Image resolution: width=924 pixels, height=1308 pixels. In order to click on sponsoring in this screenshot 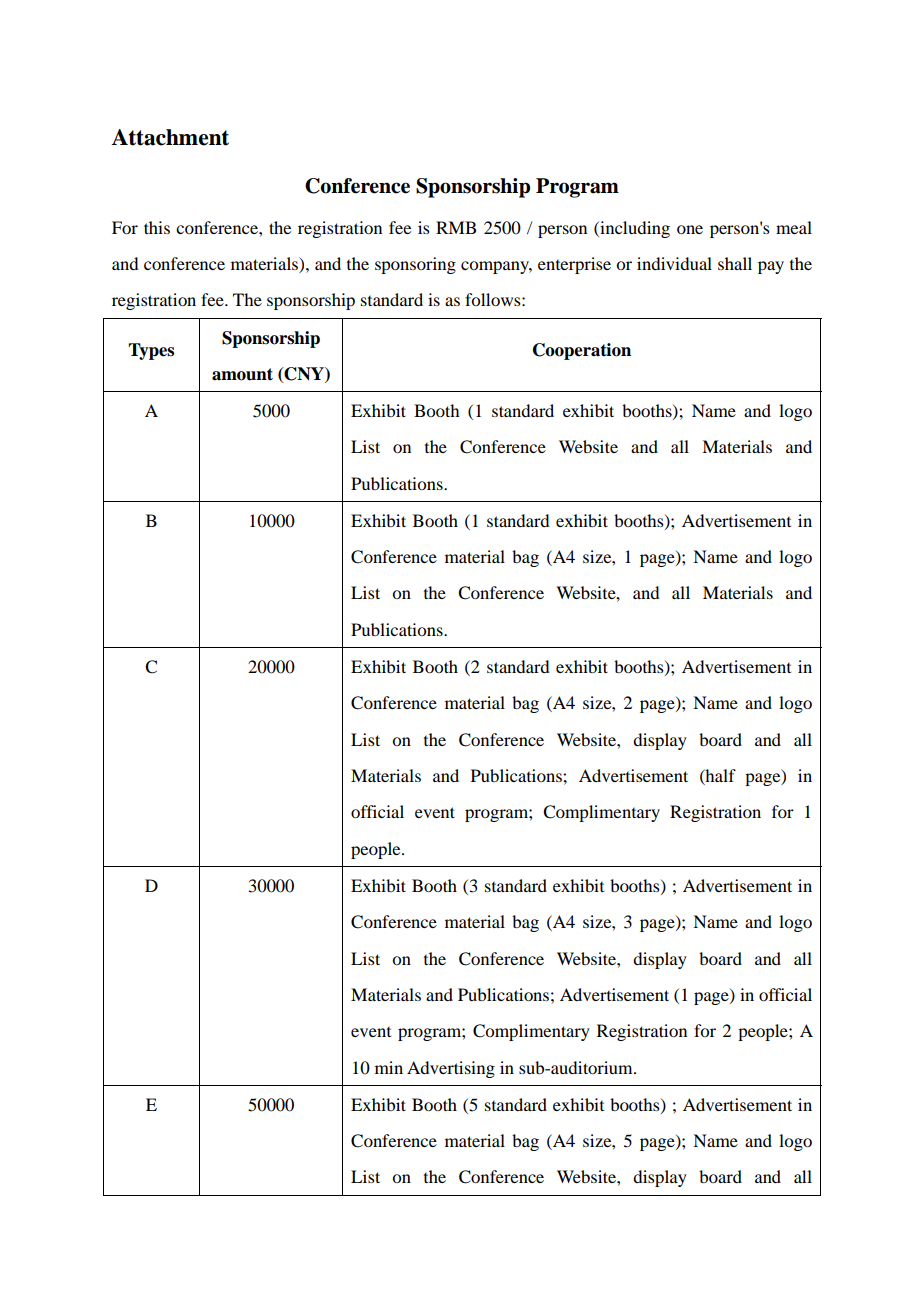, I will do `click(415, 265)`.
